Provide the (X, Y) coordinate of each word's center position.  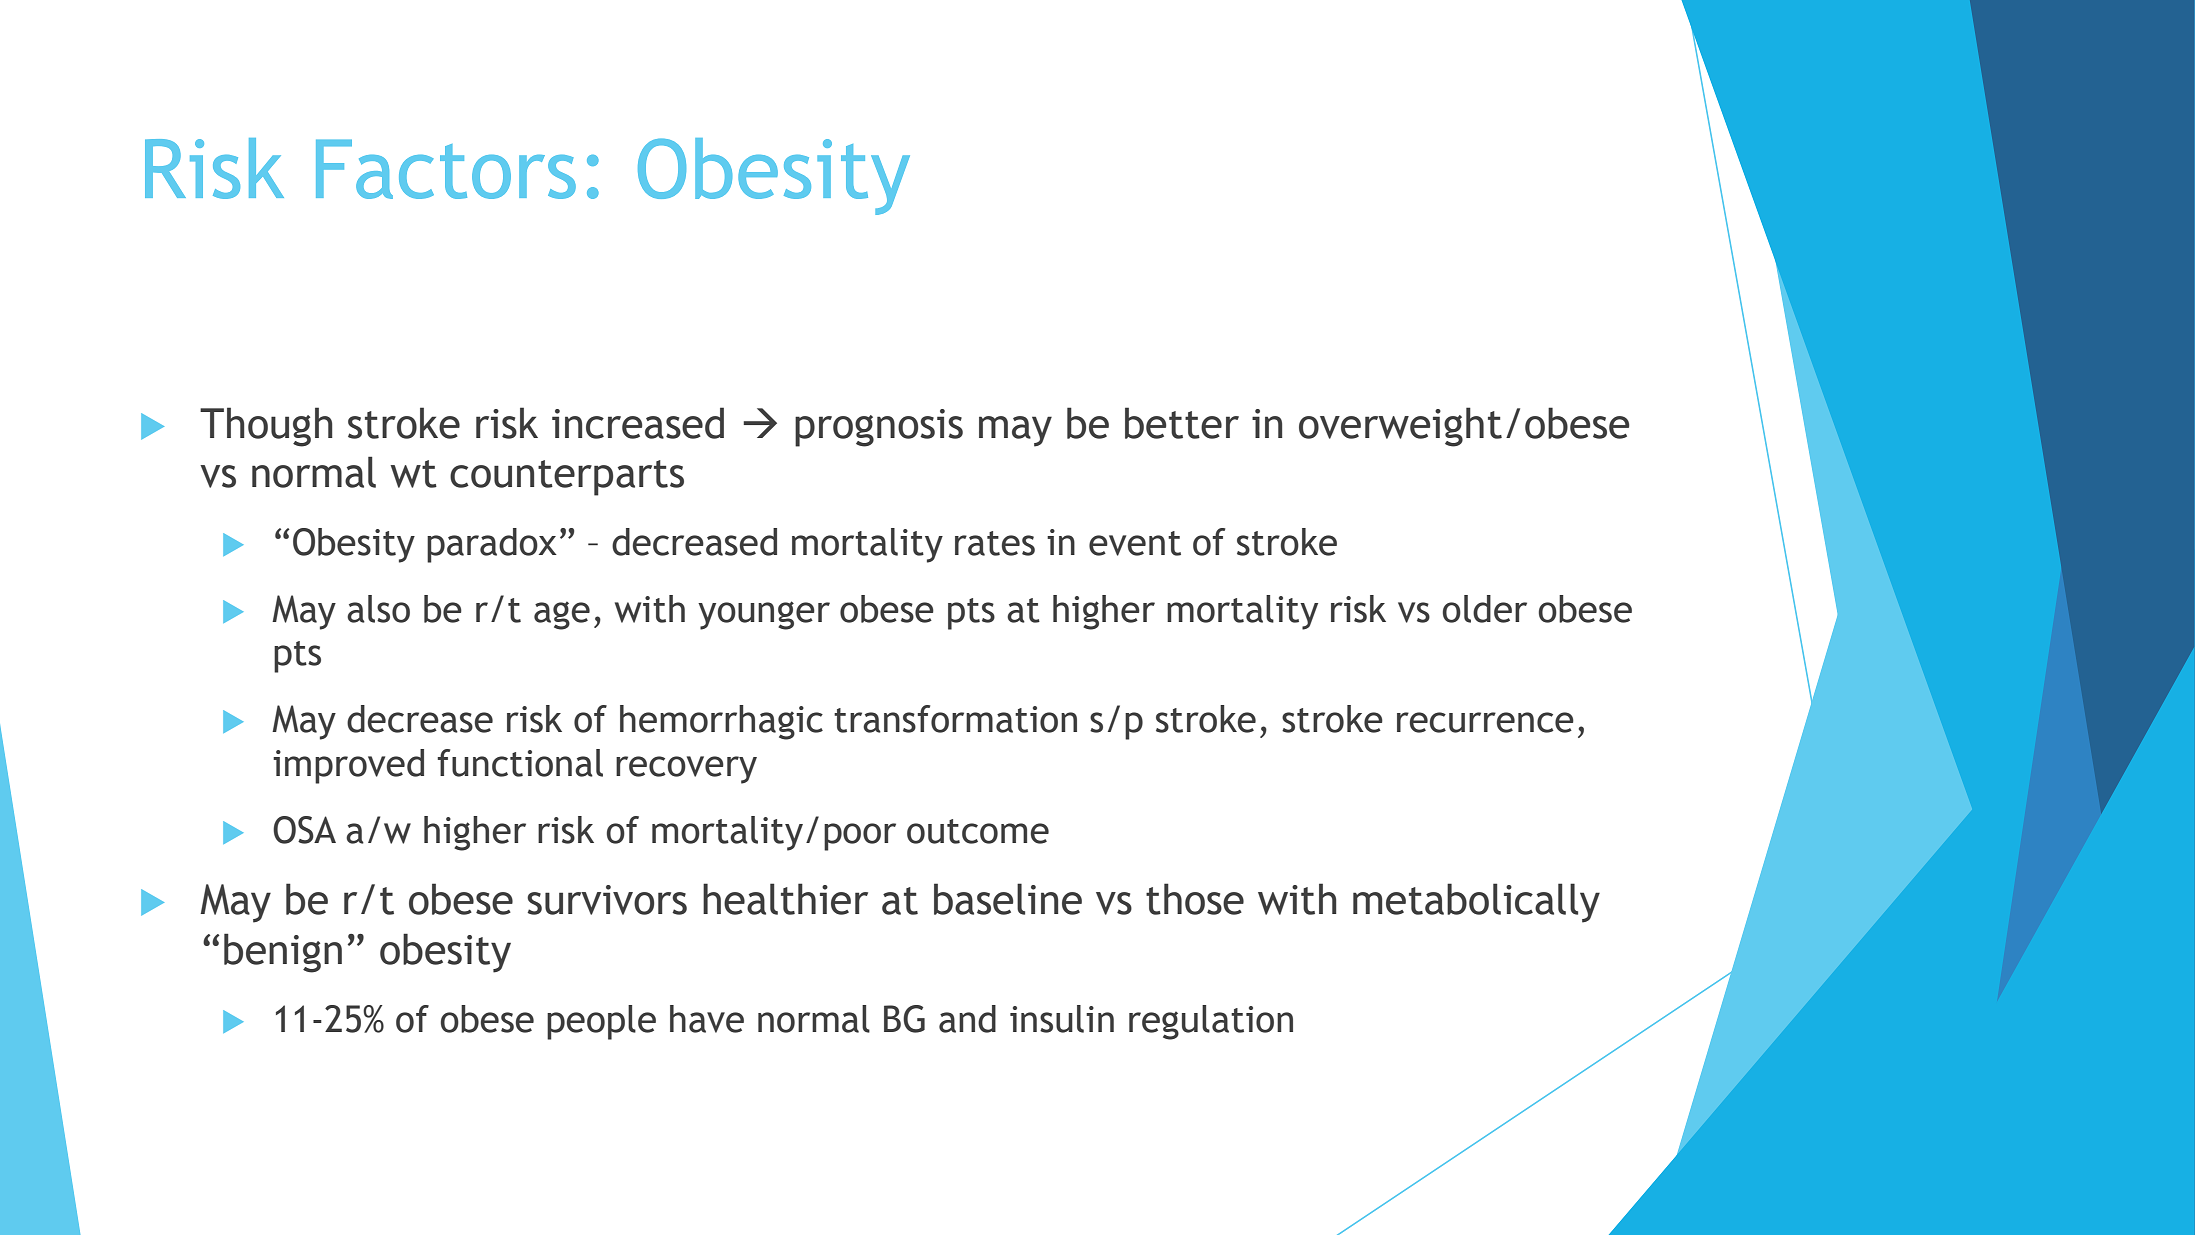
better (1182, 423)
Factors (446, 169)
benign (283, 953)
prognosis (879, 428)
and (967, 1019)
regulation (1211, 1022)
